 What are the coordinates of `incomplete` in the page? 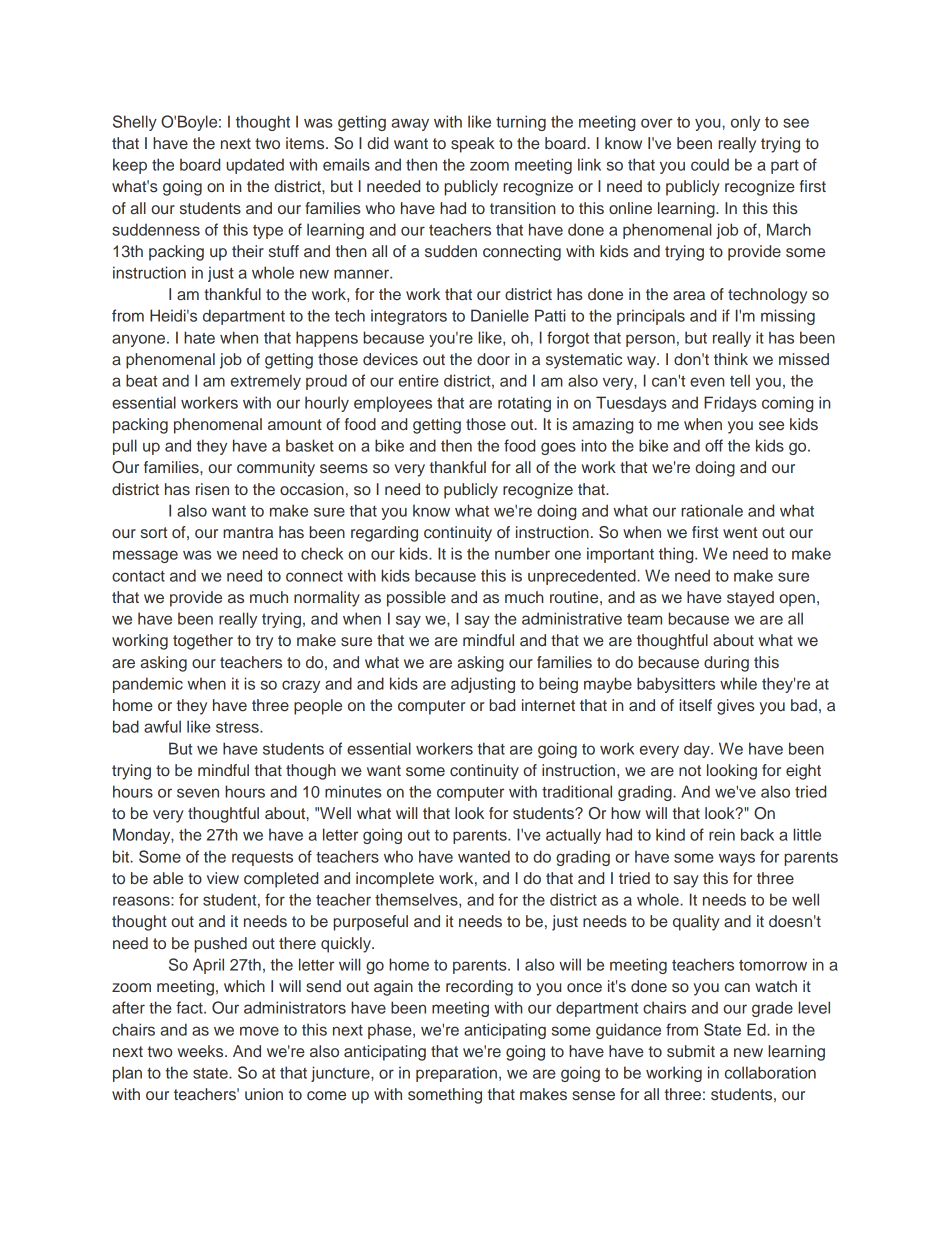 It's located at (395, 880).
